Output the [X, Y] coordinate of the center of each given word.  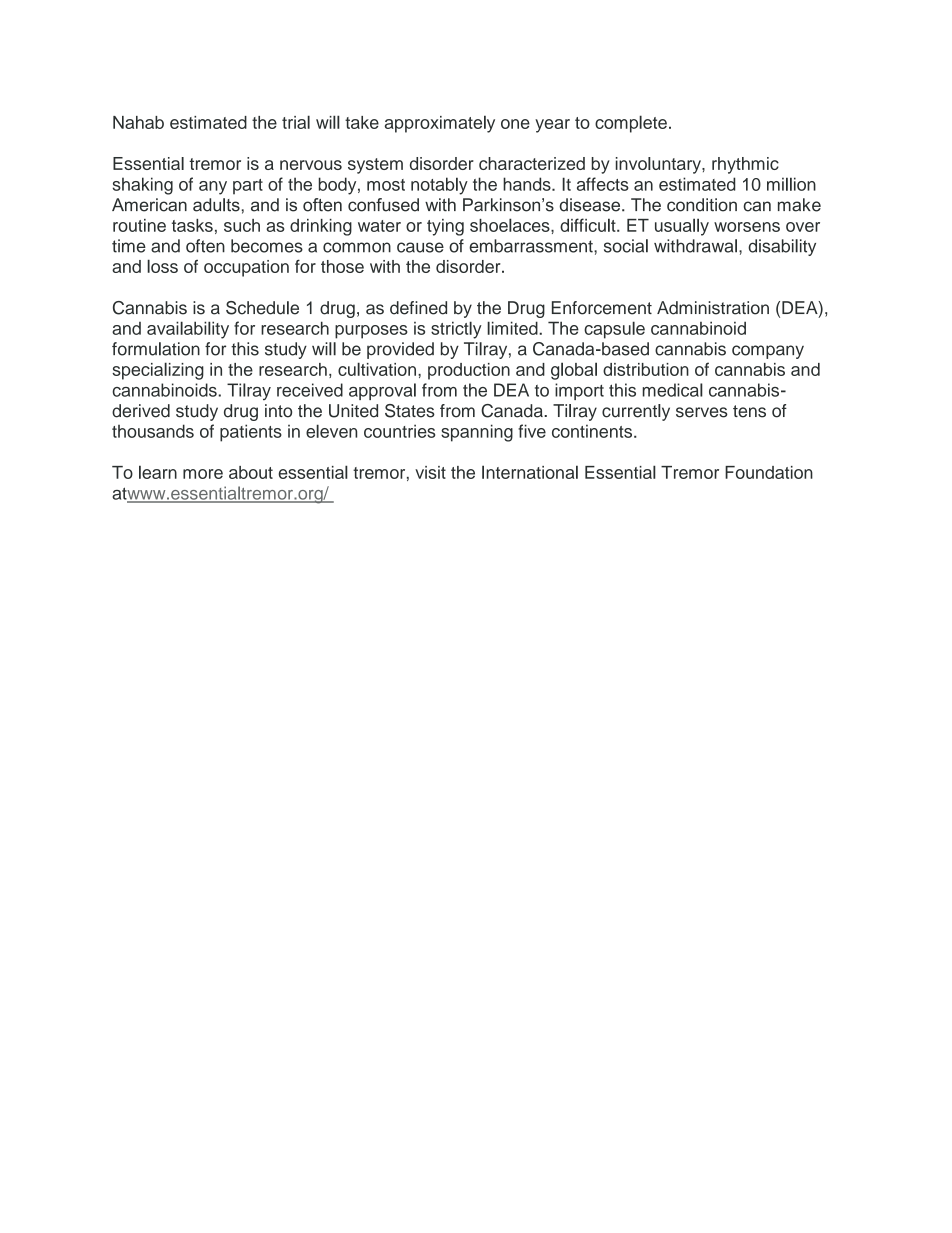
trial [296, 122]
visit [430, 472]
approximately [440, 124]
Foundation [769, 472]
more [203, 474]
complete [631, 124]
